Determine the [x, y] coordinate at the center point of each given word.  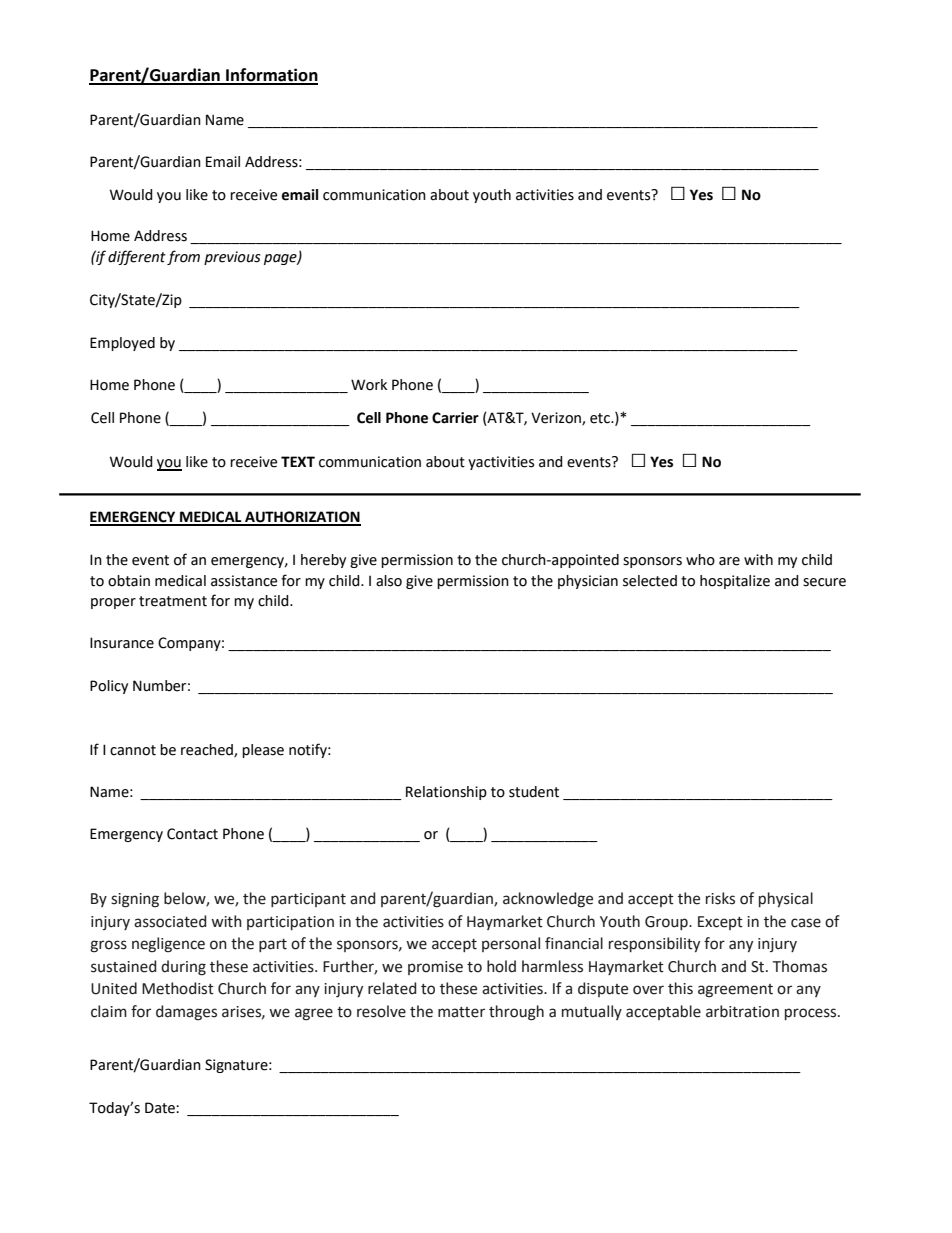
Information [271, 76]
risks [720, 898]
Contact [192, 834]
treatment [173, 601]
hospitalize [735, 582]
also [389, 581]
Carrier [455, 418]
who [700, 560]
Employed [122, 344]
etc [601, 418]
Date [161, 1108]
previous [232, 258]
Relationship [446, 793]
